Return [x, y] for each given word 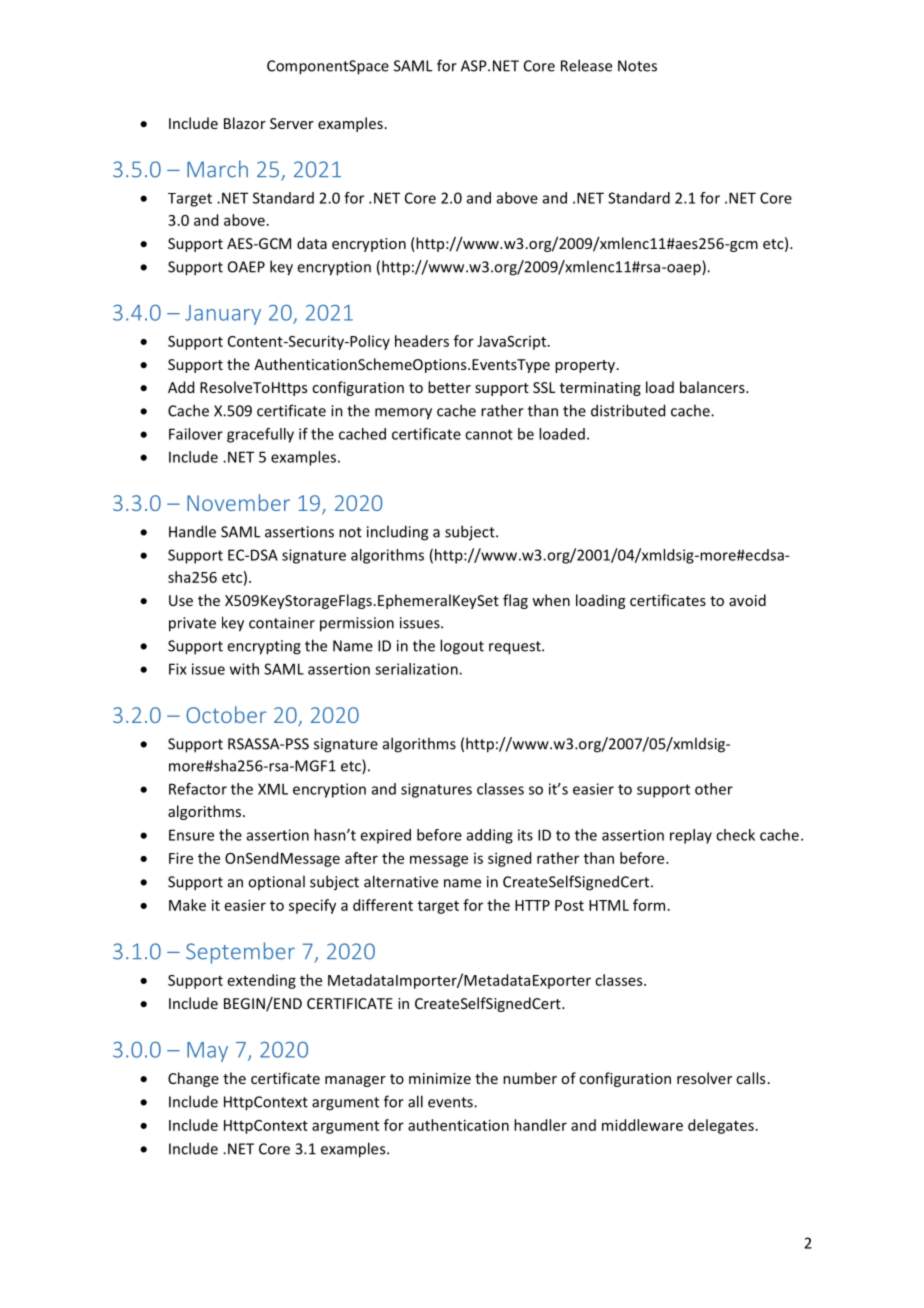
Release [586, 65]
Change [193, 1079]
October [226, 714]
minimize [440, 1078]
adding [490, 836]
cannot [489, 434]
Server [292, 123]
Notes [637, 66]
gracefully [260, 435]
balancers [713, 387]
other [714, 789]
